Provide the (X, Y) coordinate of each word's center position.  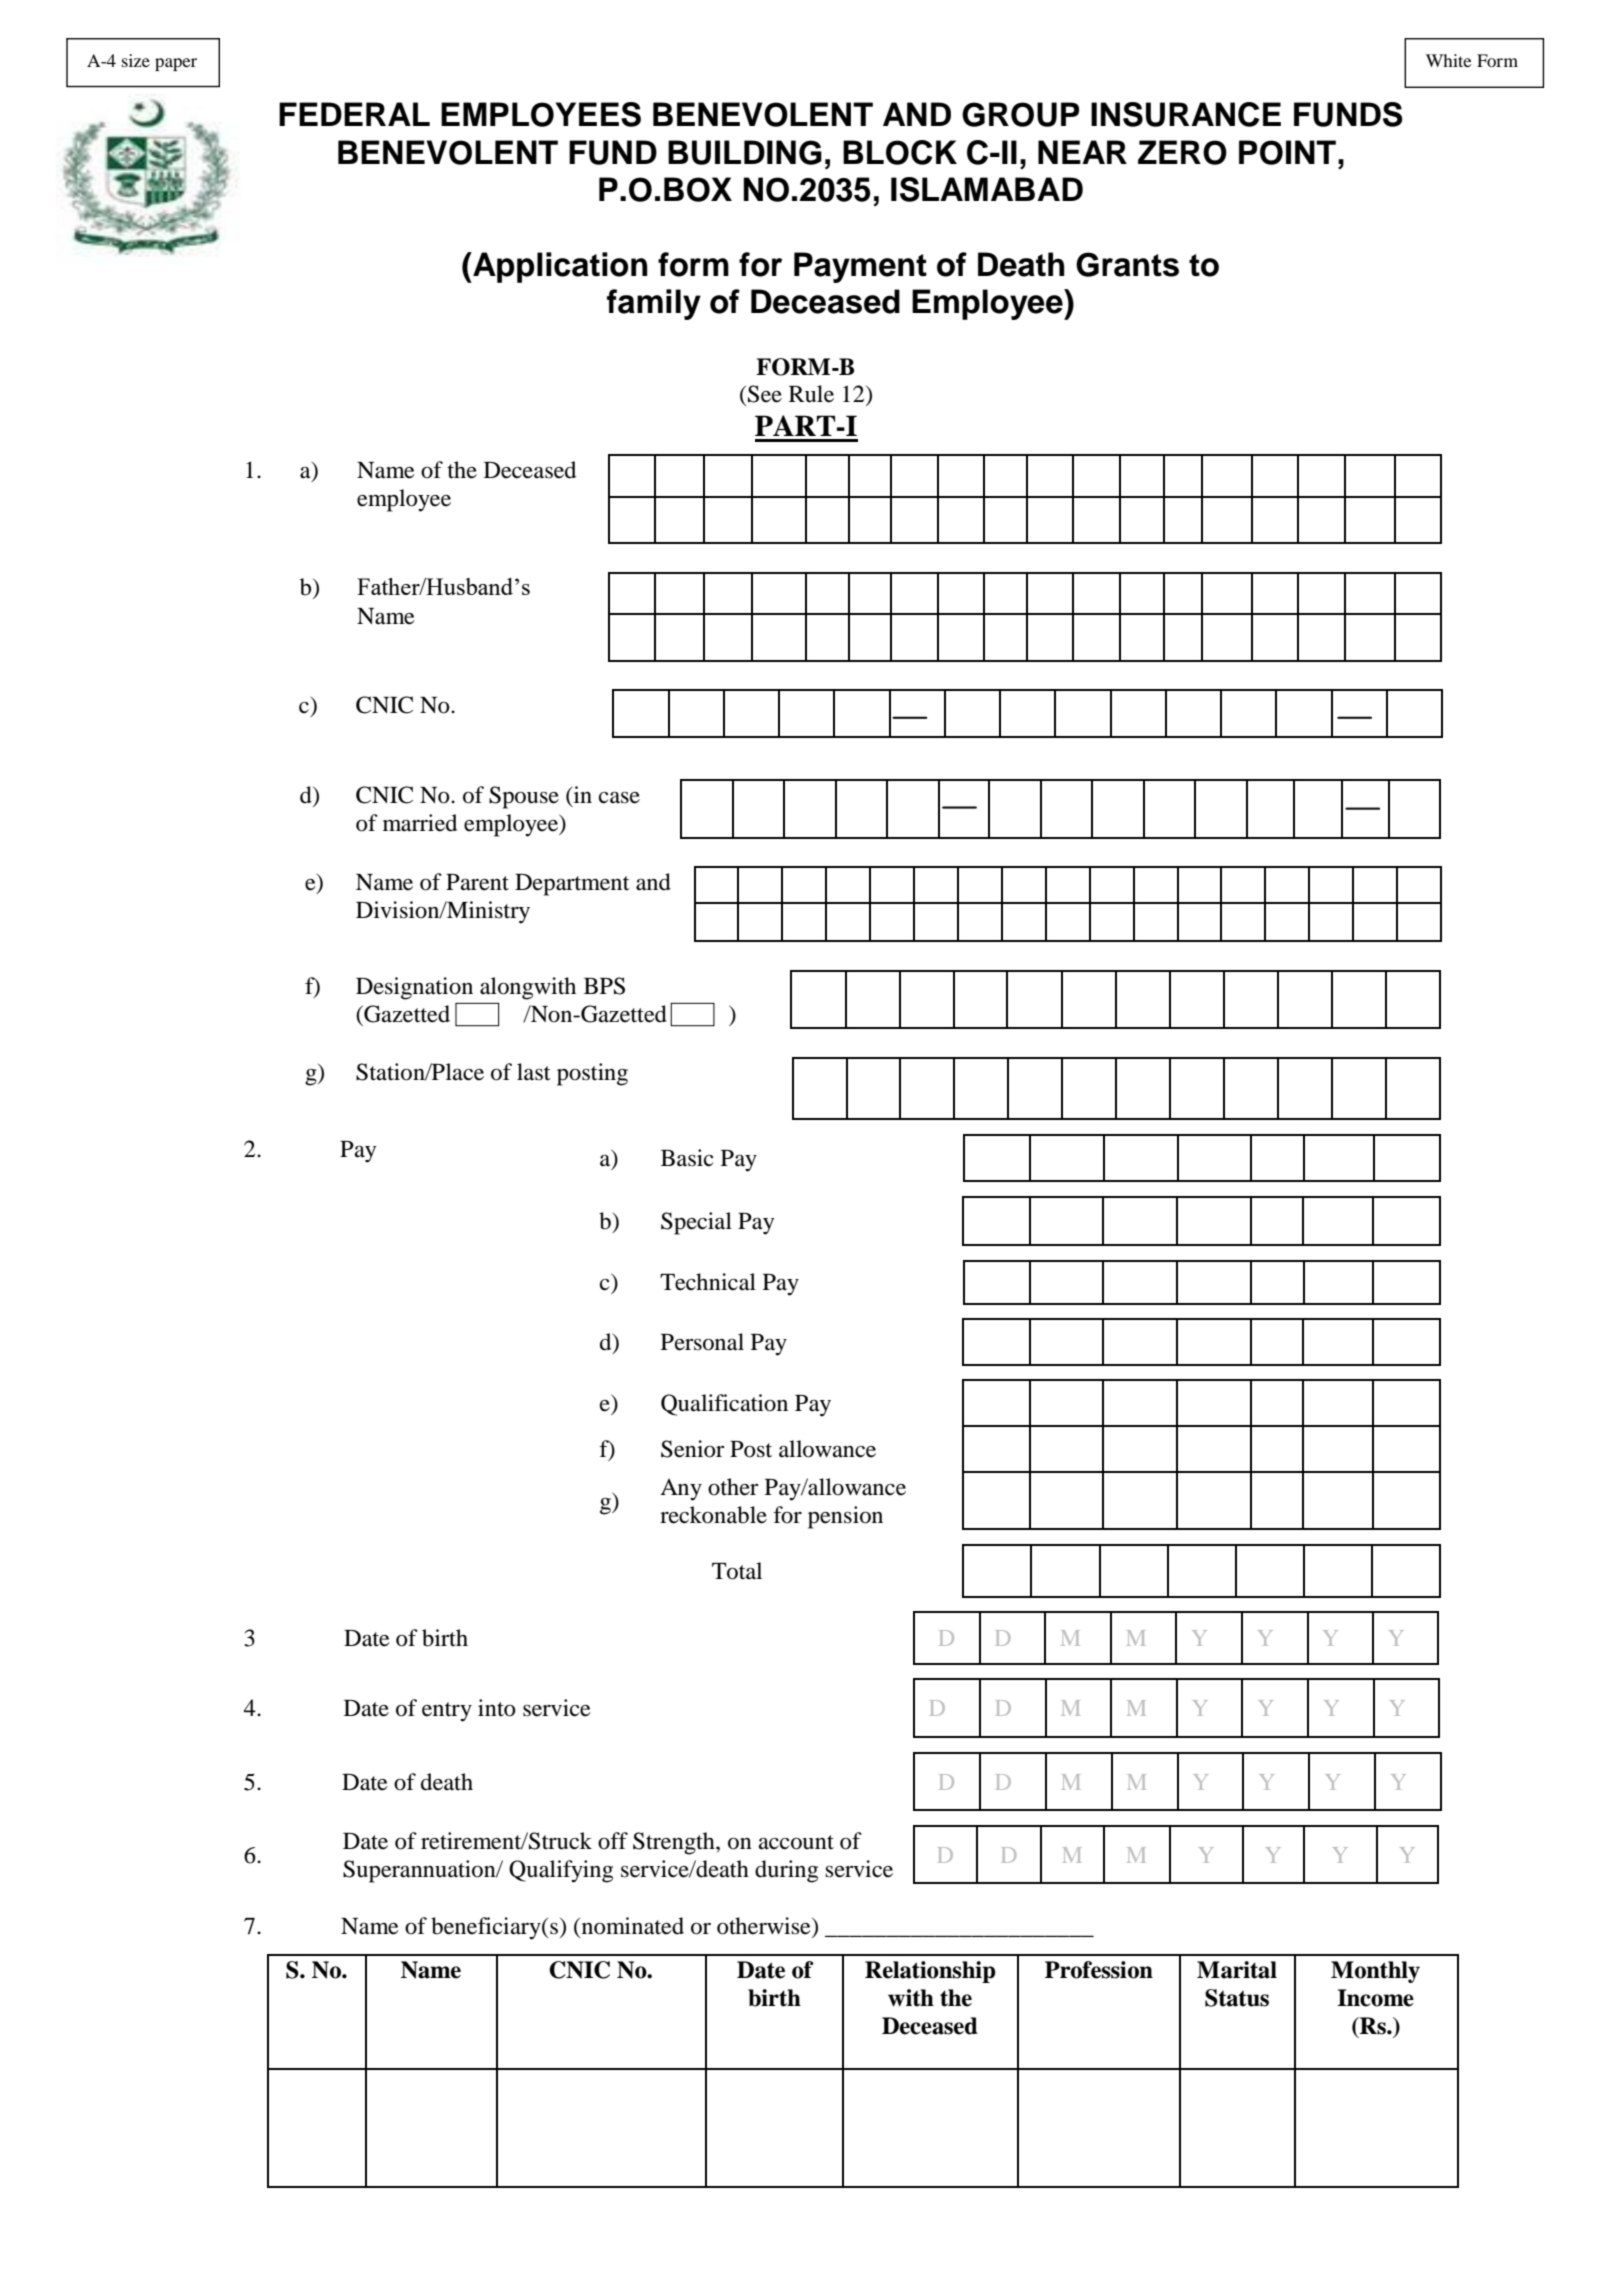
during (786, 1871)
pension (845, 1517)
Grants (1127, 264)
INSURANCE (1186, 114)
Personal (702, 1342)
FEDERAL (354, 114)
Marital (1237, 1970)
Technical (708, 1282)
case (619, 797)
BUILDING (745, 152)
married (420, 823)
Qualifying (561, 1871)
